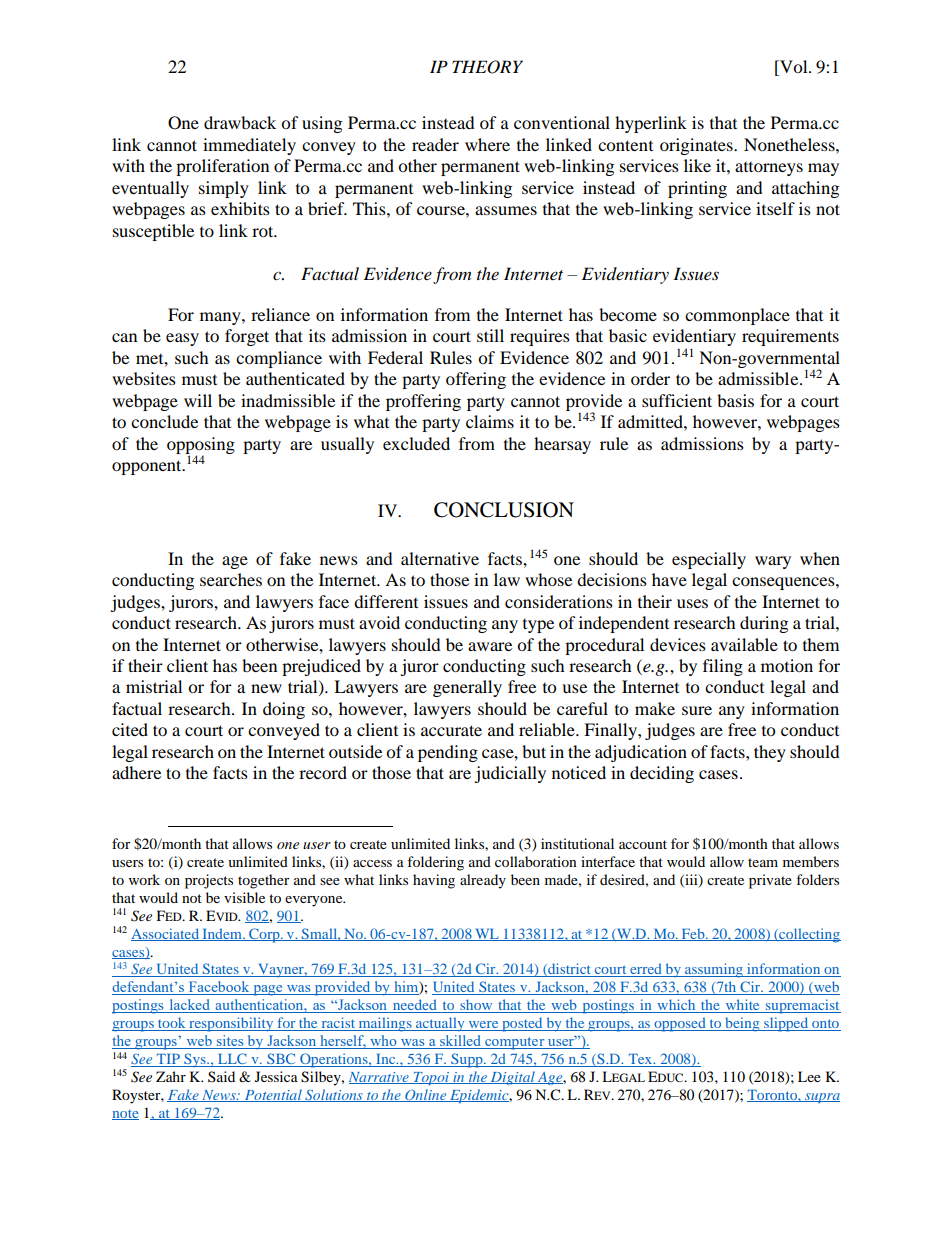  I want to click on adhere, so click(136, 772).
